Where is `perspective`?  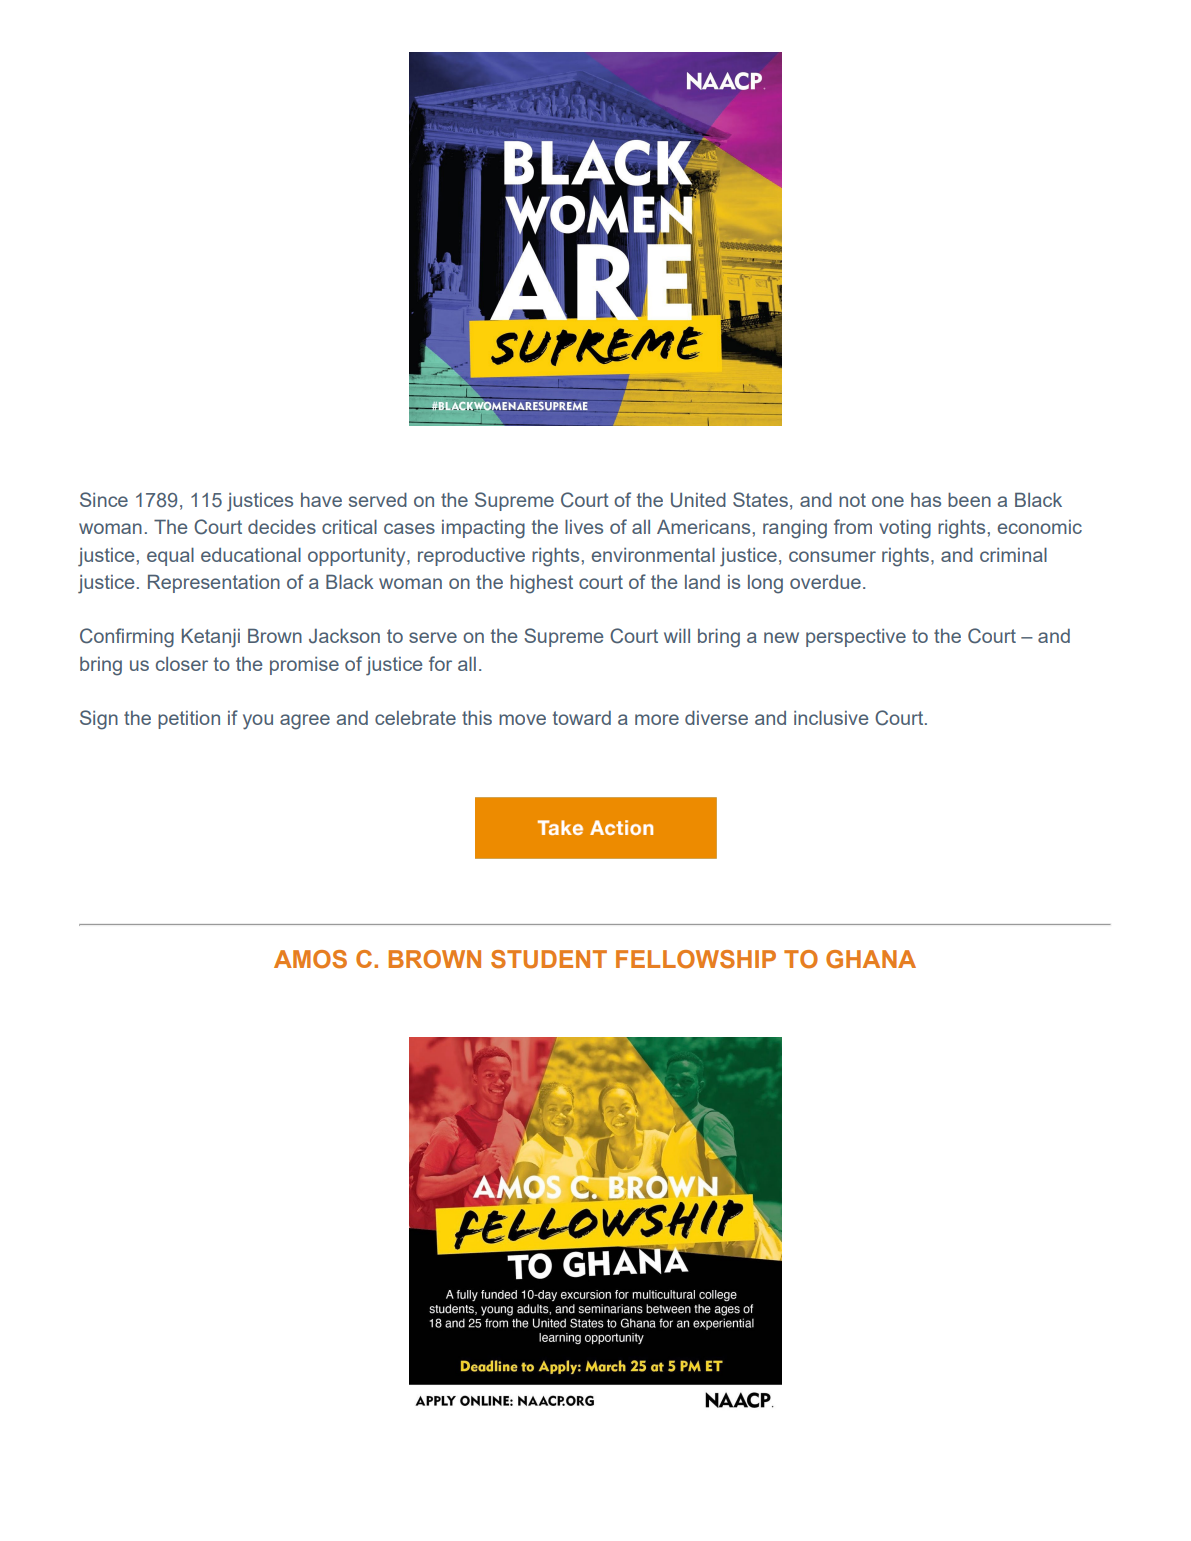
perspective is located at coordinates (856, 638).
